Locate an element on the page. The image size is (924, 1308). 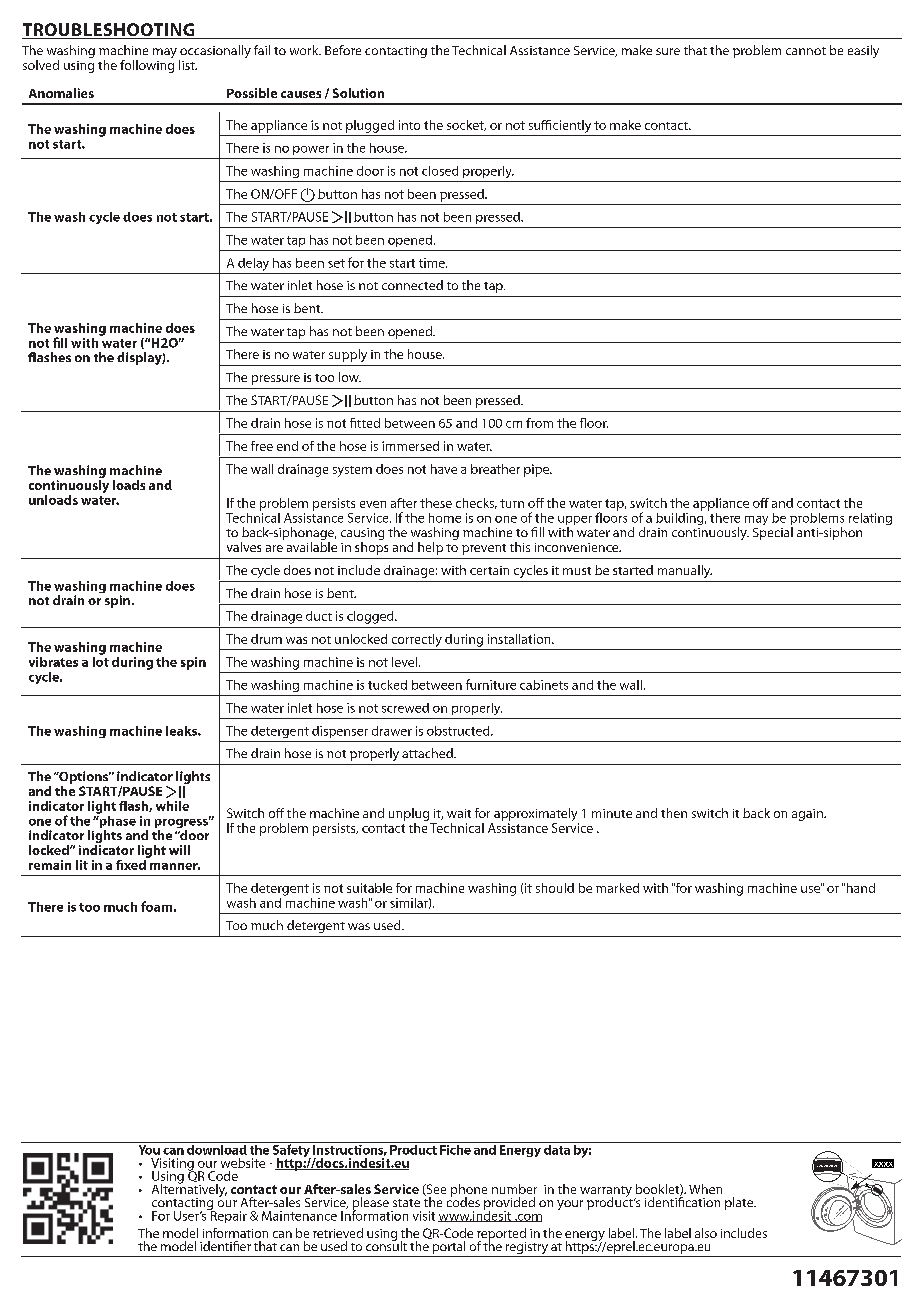
again is located at coordinates (808, 815).
